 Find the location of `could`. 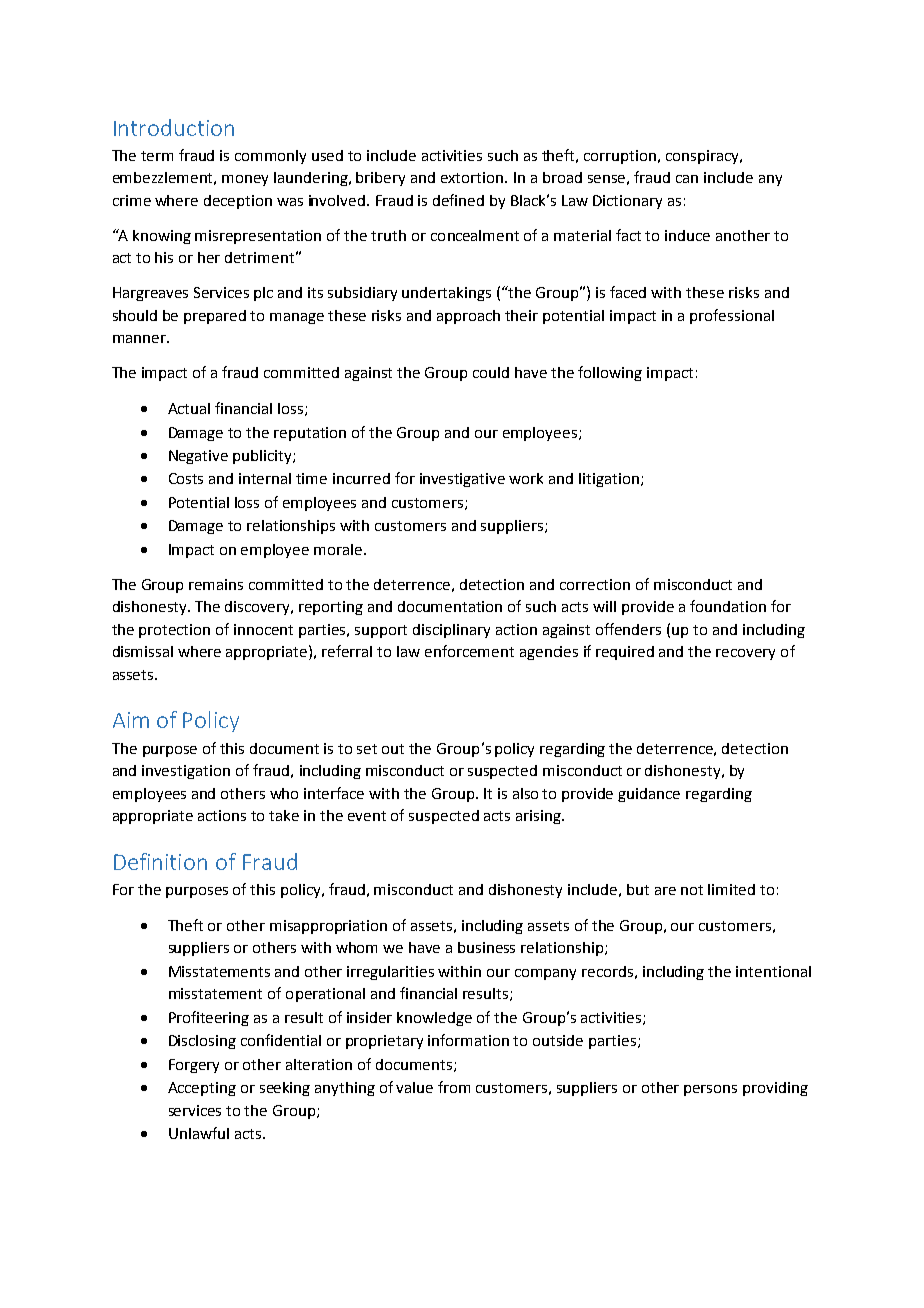

could is located at coordinates (491, 372).
